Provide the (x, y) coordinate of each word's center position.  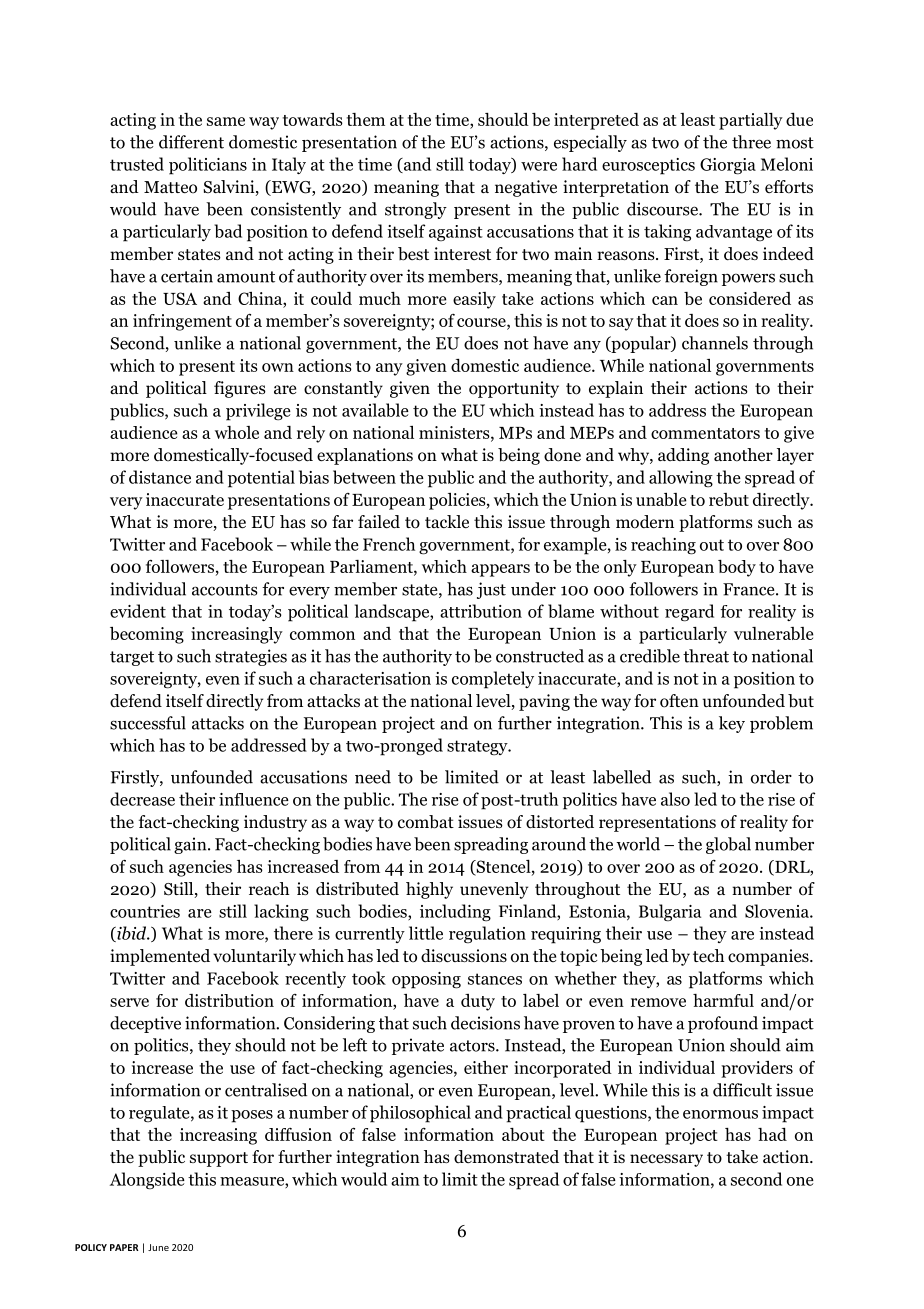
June (158, 1247)
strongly (416, 210)
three (751, 142)
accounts (224, 590)
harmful (723, 1000)
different (191, 142)
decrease (142, 799)
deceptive (145, 1024)
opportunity (514, 389)
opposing (426, 980)
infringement (182, 322)
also (675, 799)
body (737, 568)
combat (426, 822)
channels (715, 343)
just (491, 590)
